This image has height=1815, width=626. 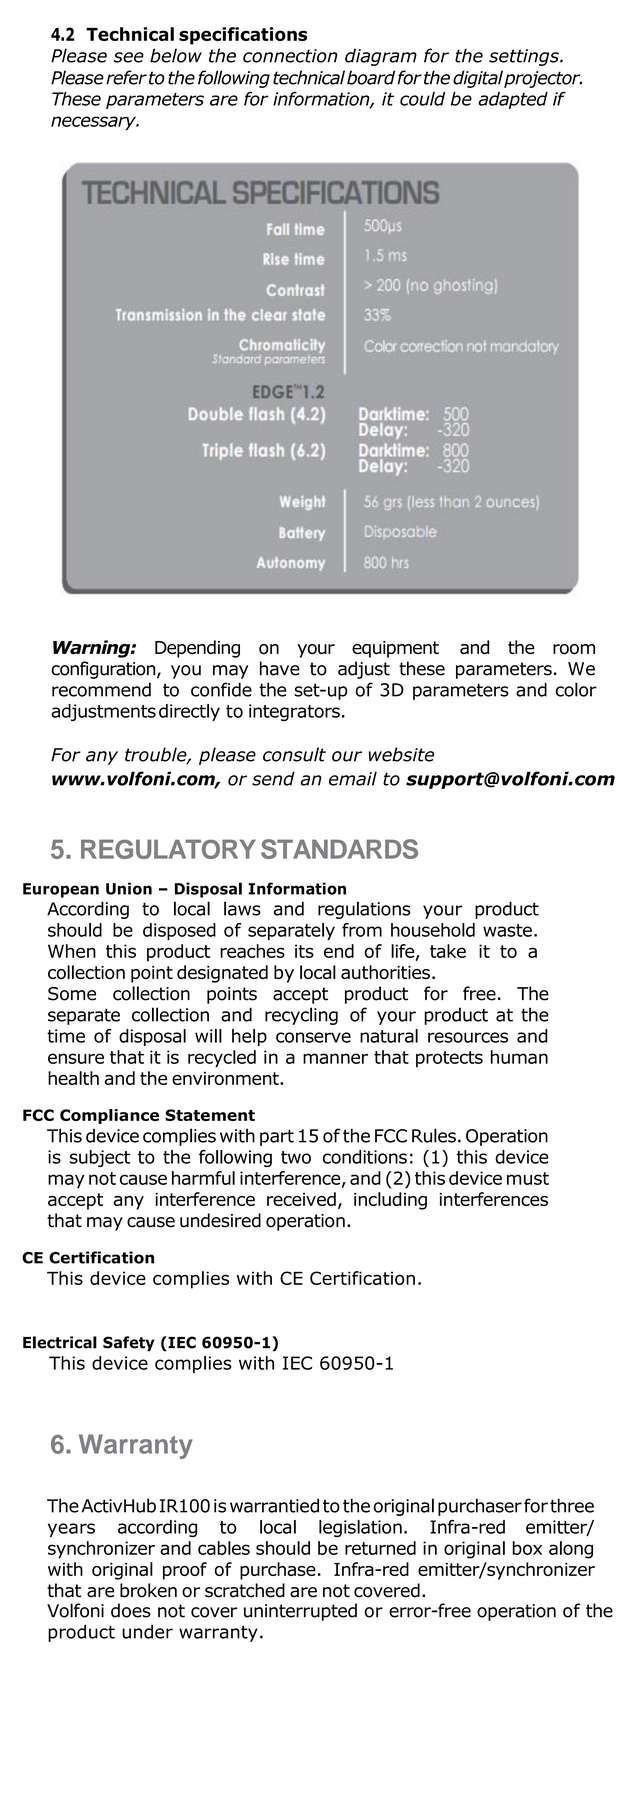 I want to click on have, so click(x=280, y=668).
